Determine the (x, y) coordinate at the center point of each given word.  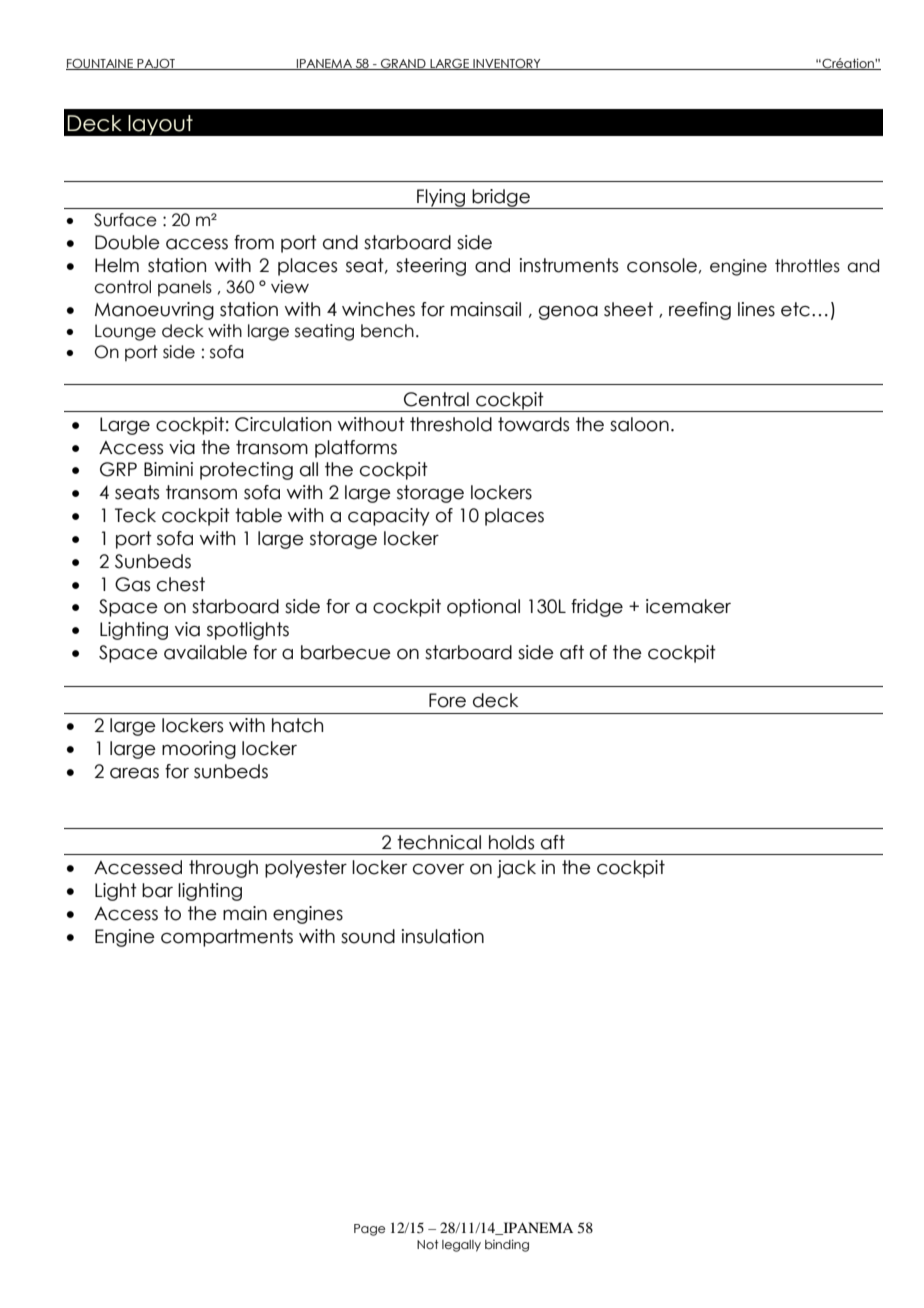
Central (436, 399)
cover (438, 869)
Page (369, 1230)
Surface (125, 220)
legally (461, 1246)
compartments (227, 938)
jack (516, 869)
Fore (447, 700)
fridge (597, 608)
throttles (807, 266)
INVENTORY (507, 64)
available (205, 652)
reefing (700, 311)
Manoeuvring (154, 311)
